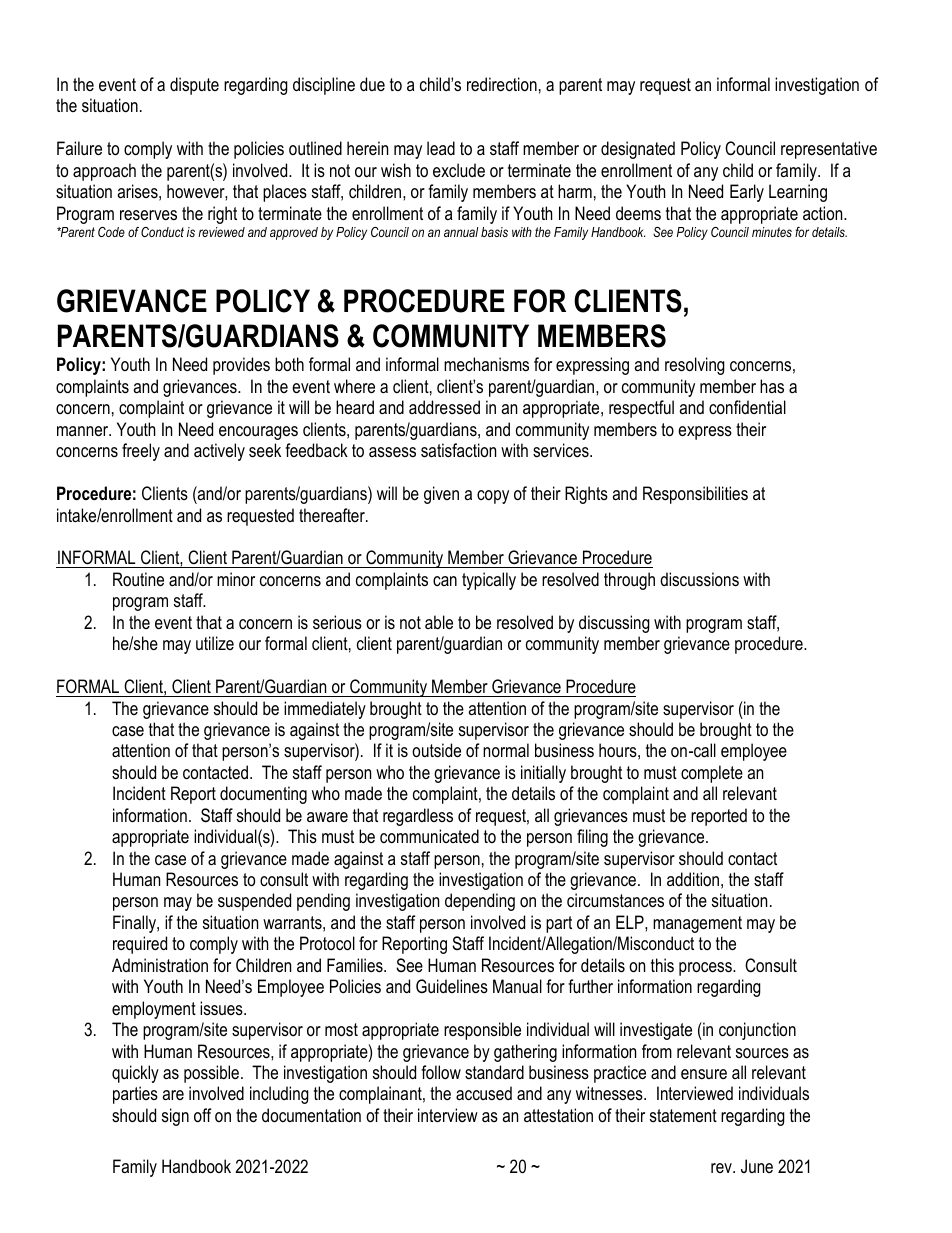  What do you see at coordinates (441, 495) in the document?
I see `given` at bounding box center [441, 495].
